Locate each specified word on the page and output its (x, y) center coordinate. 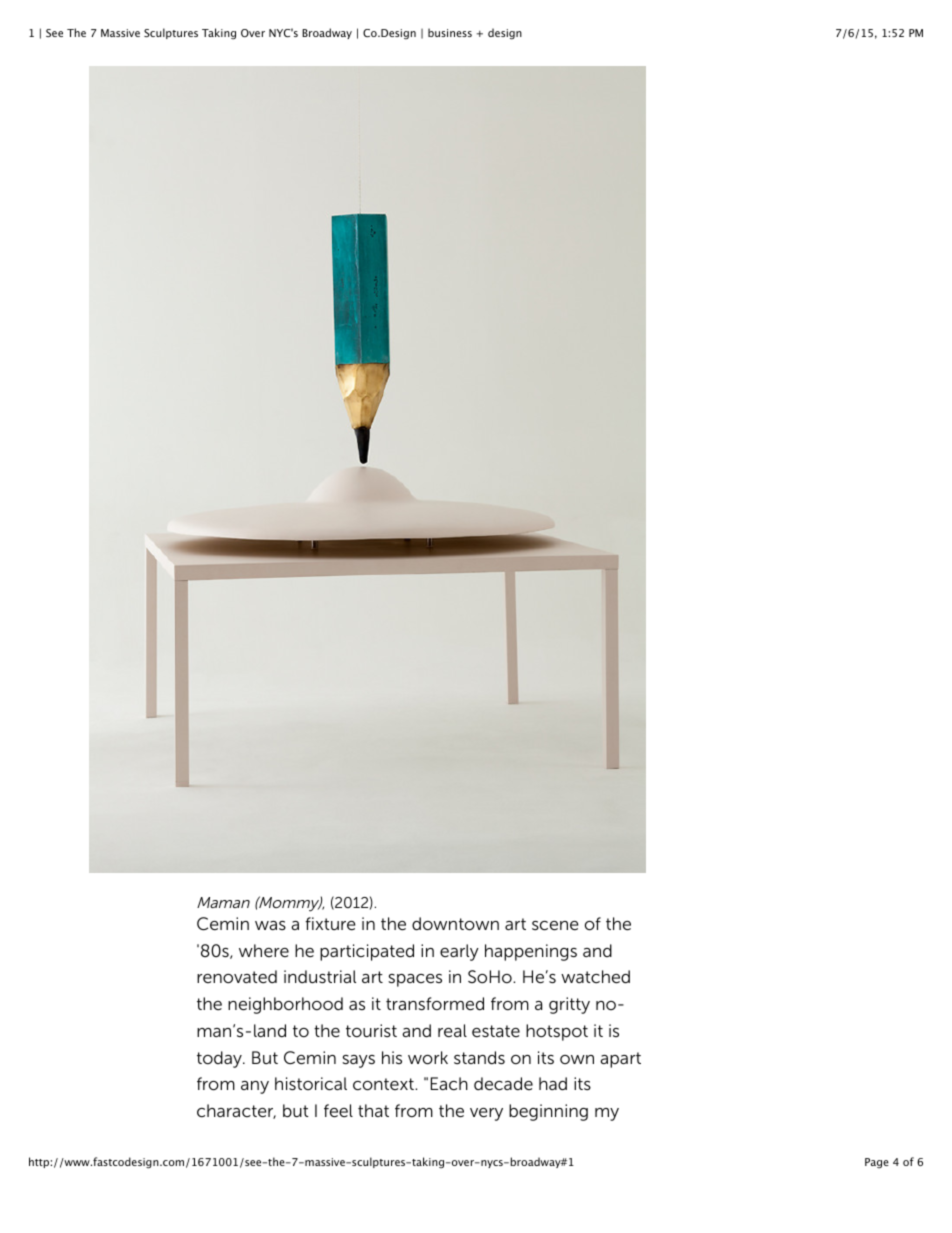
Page (877, 1163)
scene (555, 926)
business (450, 32)
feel (338, 1111)
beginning (548, 1112)
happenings (531, 952)
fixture (330, 924)
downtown (455, 924)
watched (595, 977)
